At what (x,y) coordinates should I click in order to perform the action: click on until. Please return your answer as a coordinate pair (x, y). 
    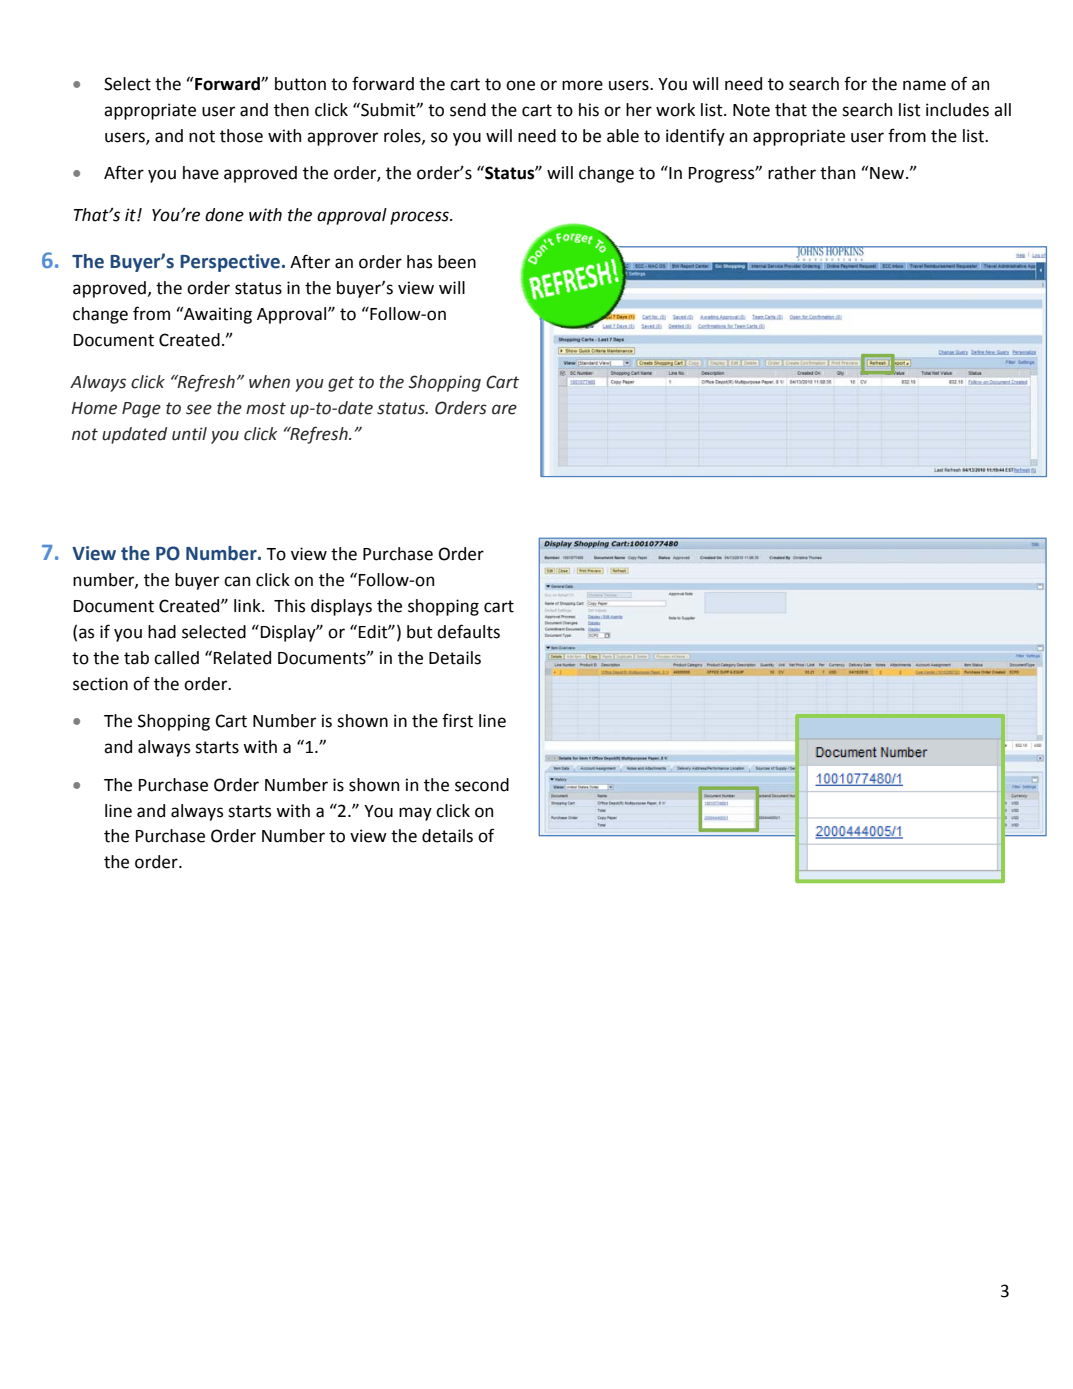
    Looking at the image, I should click on (189, 434).
